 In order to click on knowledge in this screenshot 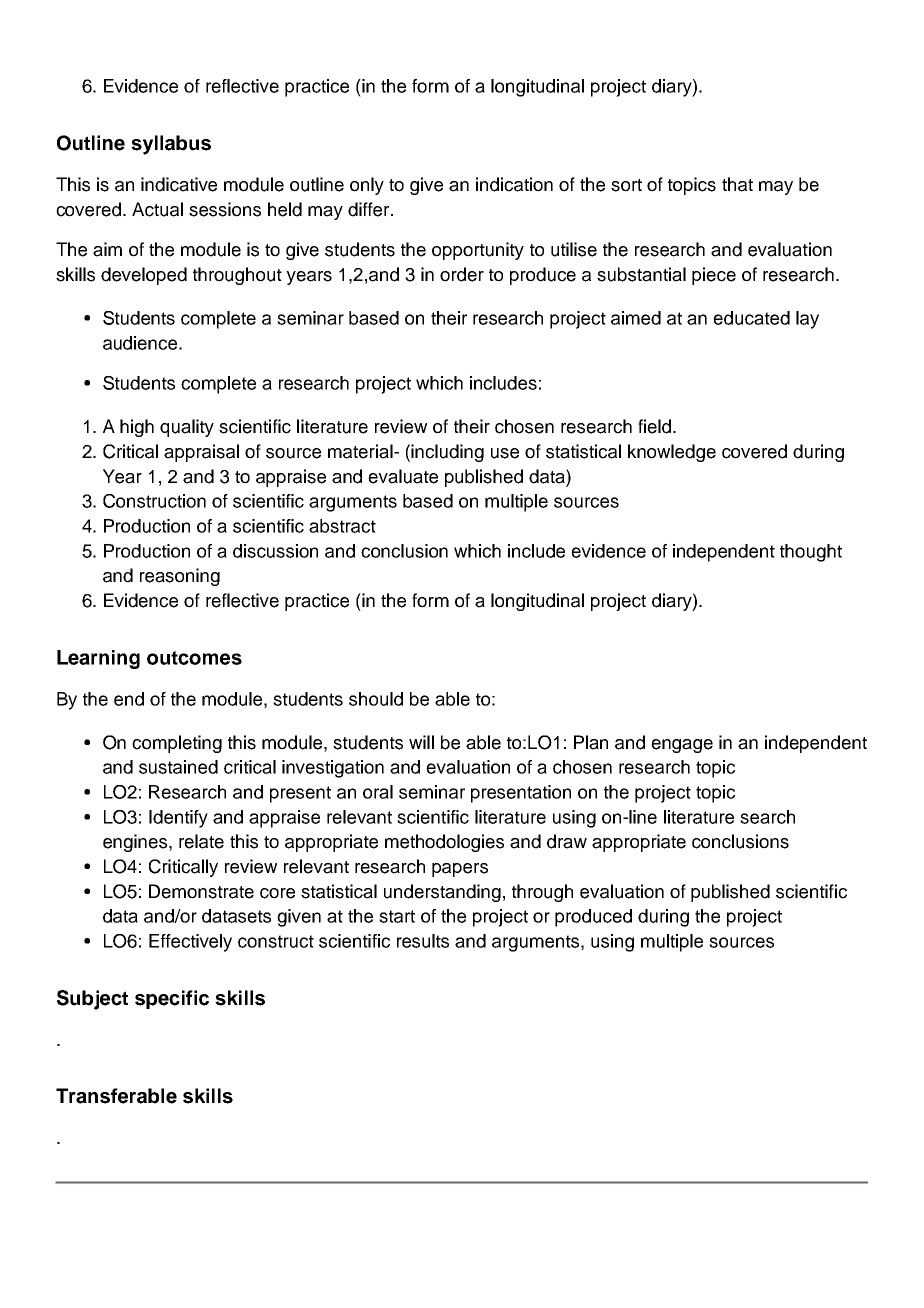, I will do `click(672, 453)`.
